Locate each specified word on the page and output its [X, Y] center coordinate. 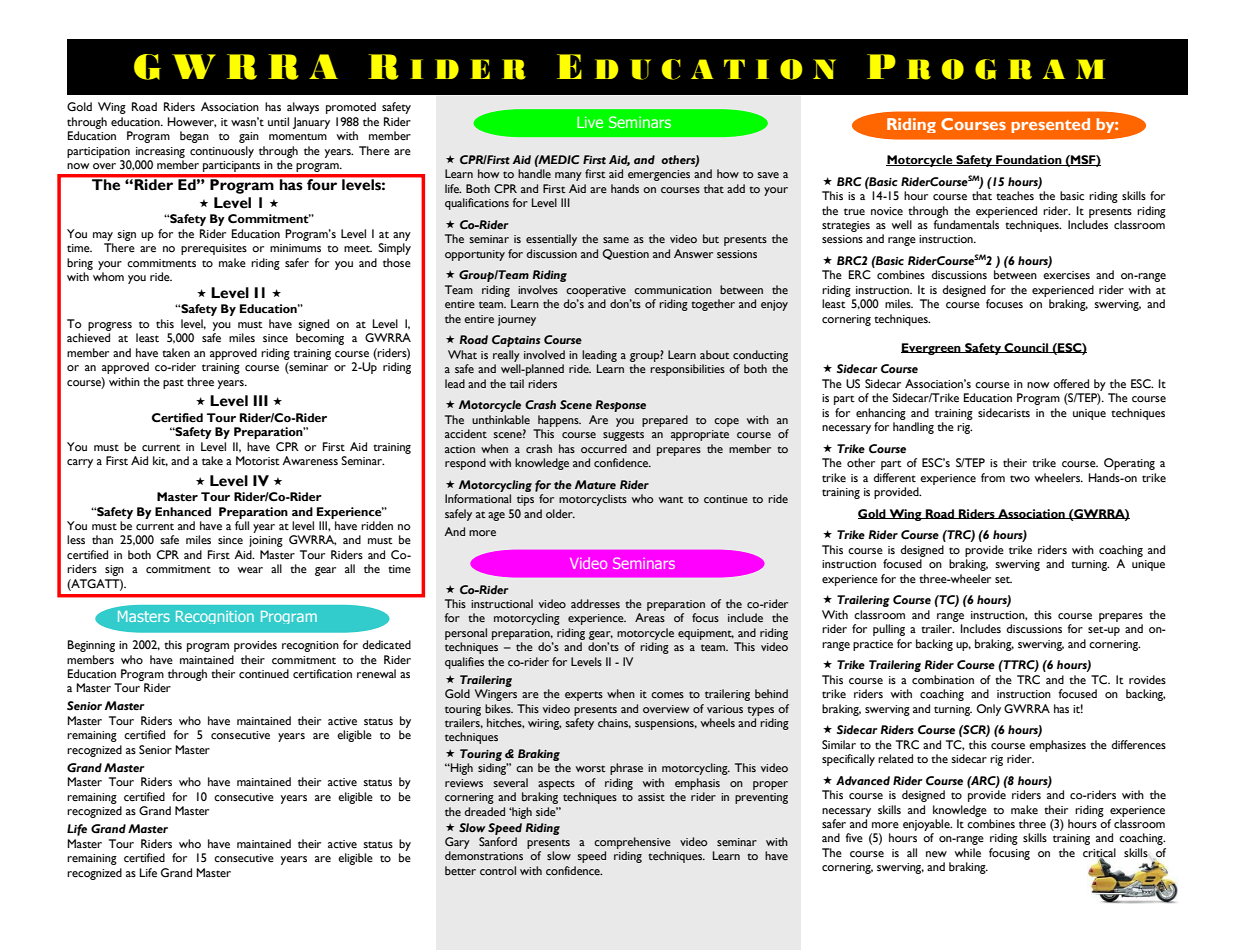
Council [1026, 348]
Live [590, 122]
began [194, 137]
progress [110, 326]
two [1020, 479]
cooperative [596, 291]
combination [943, 680]
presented [1050, 125]
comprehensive [632, 843]
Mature [595, 484]
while [967, 853]
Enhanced [183, 512]
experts [584, 696]
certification [322, 674]
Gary [457, 843]
